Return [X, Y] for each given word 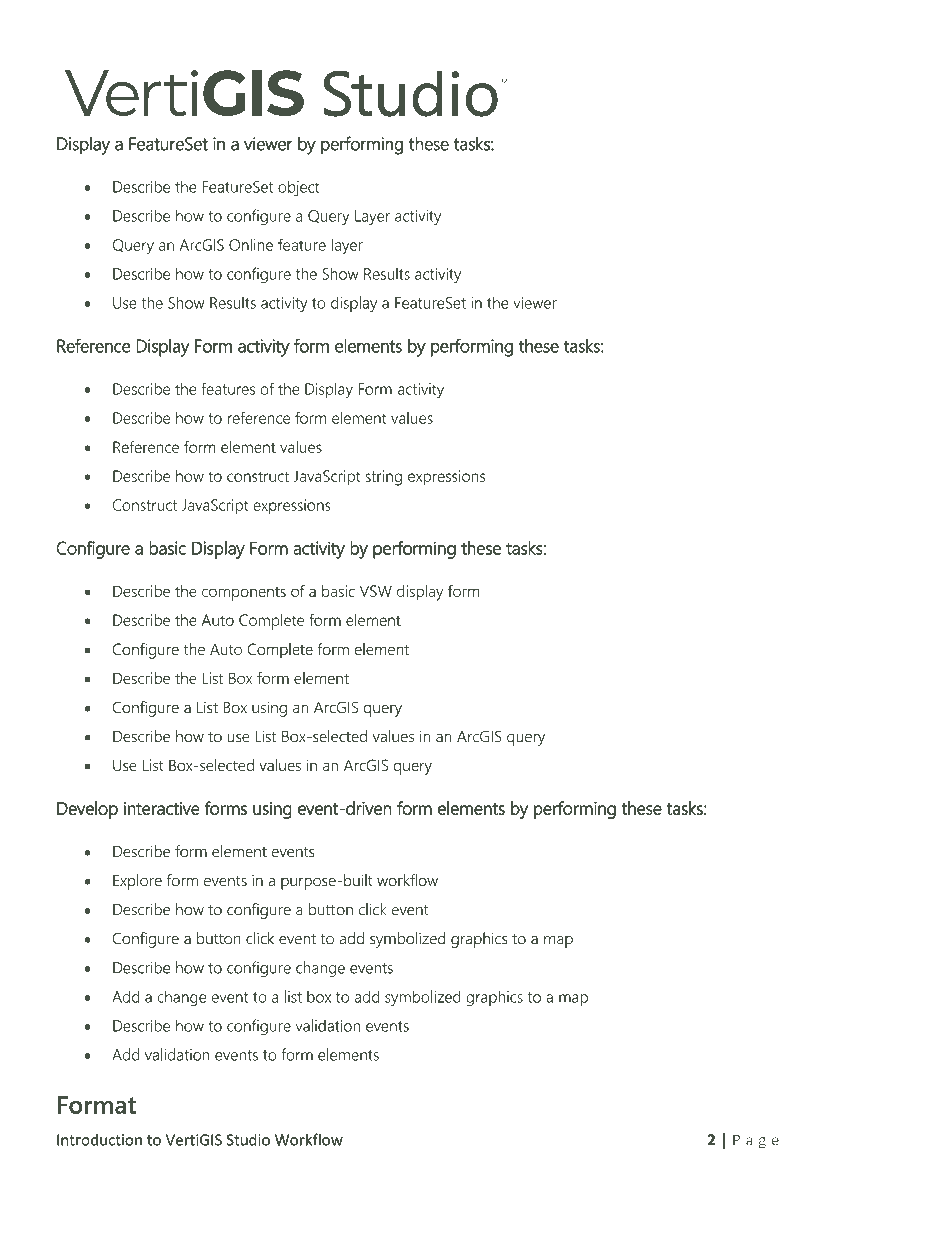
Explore [137, 882]
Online [251, 245]
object [299, 189]
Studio [248, 1139]
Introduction [99, 1140]
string [384, 478]
